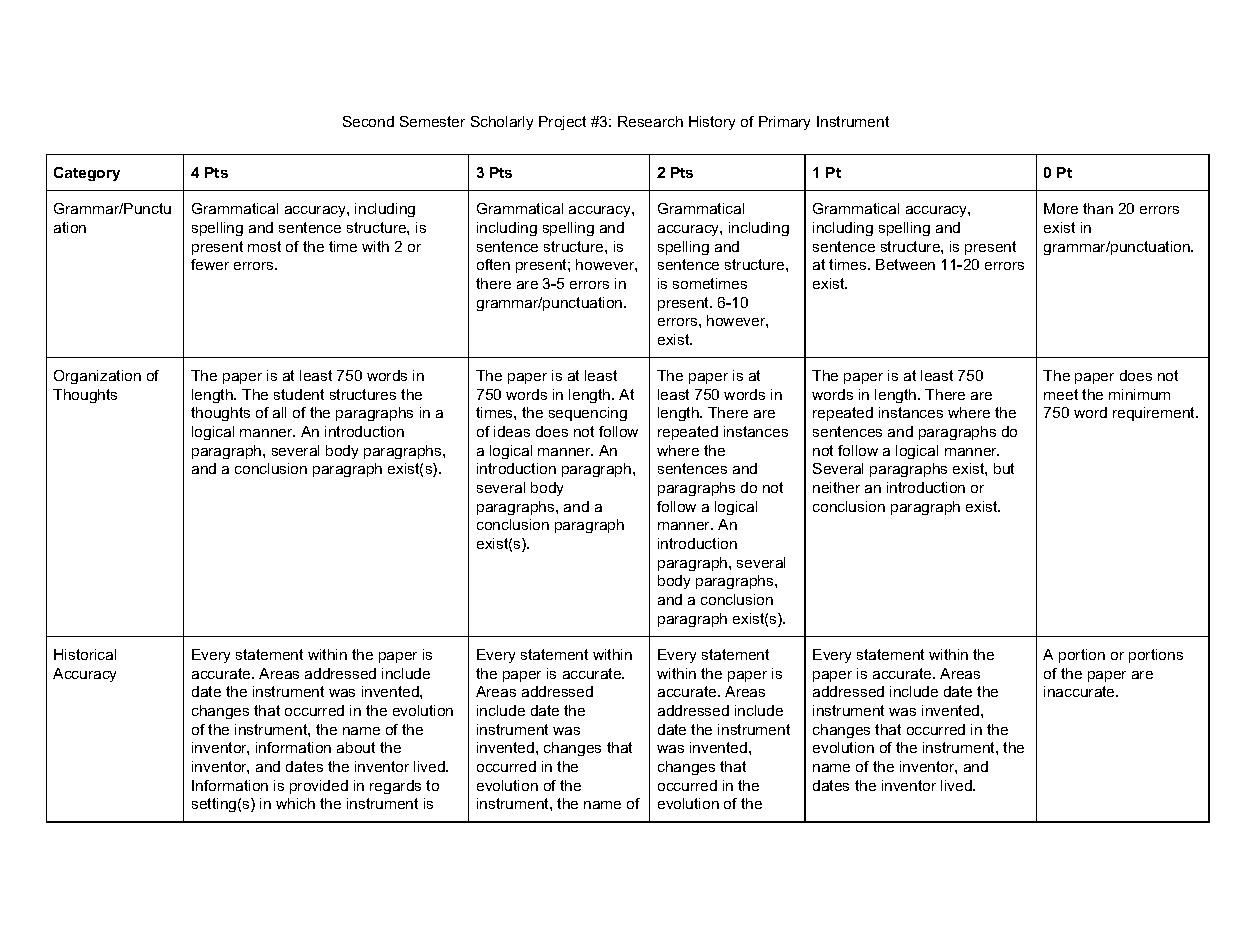  I want to click on More, so click(1061, 208).
